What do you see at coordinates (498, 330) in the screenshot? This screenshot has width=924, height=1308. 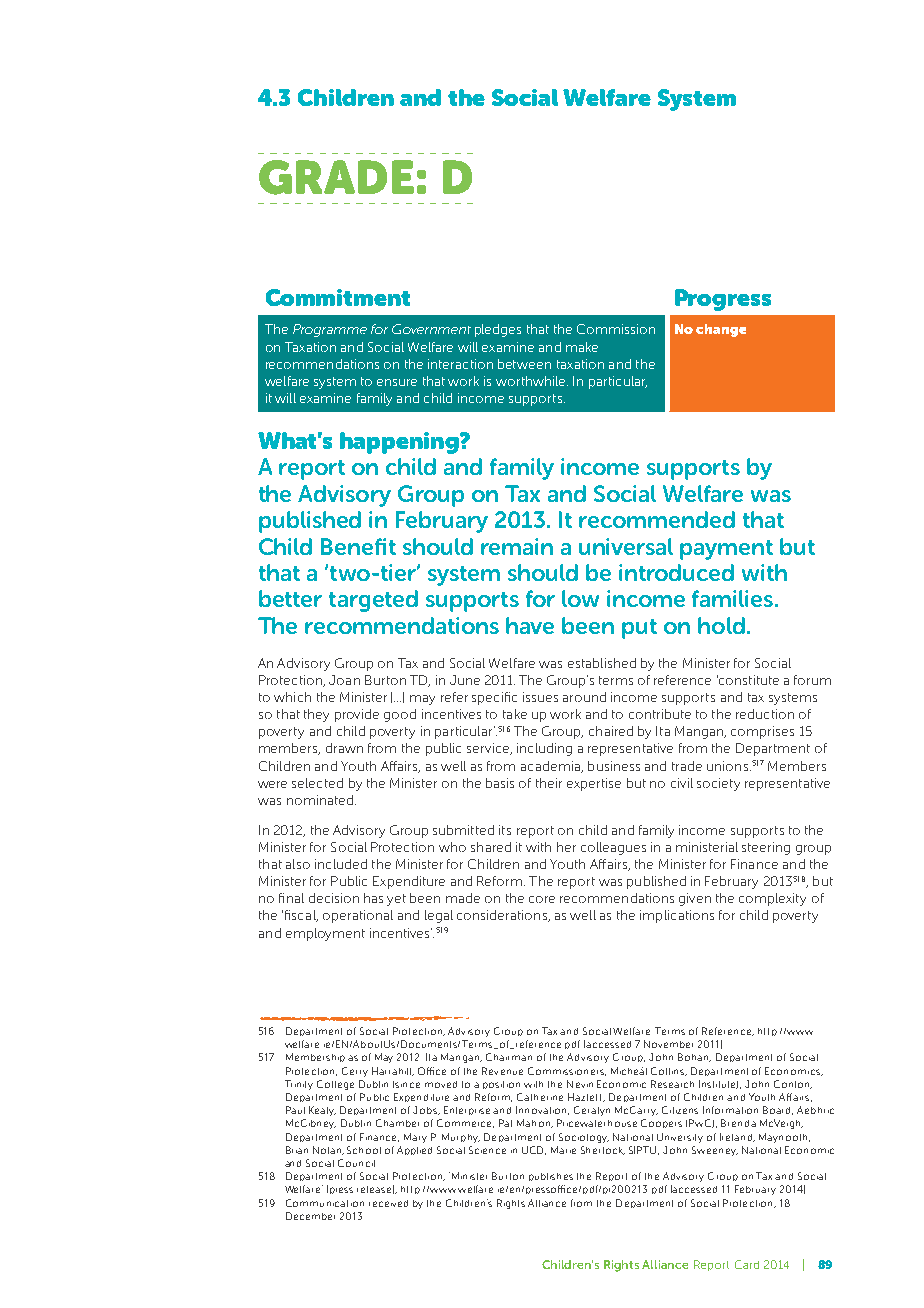 I see `pledges` at bounding box center [498, 330].
